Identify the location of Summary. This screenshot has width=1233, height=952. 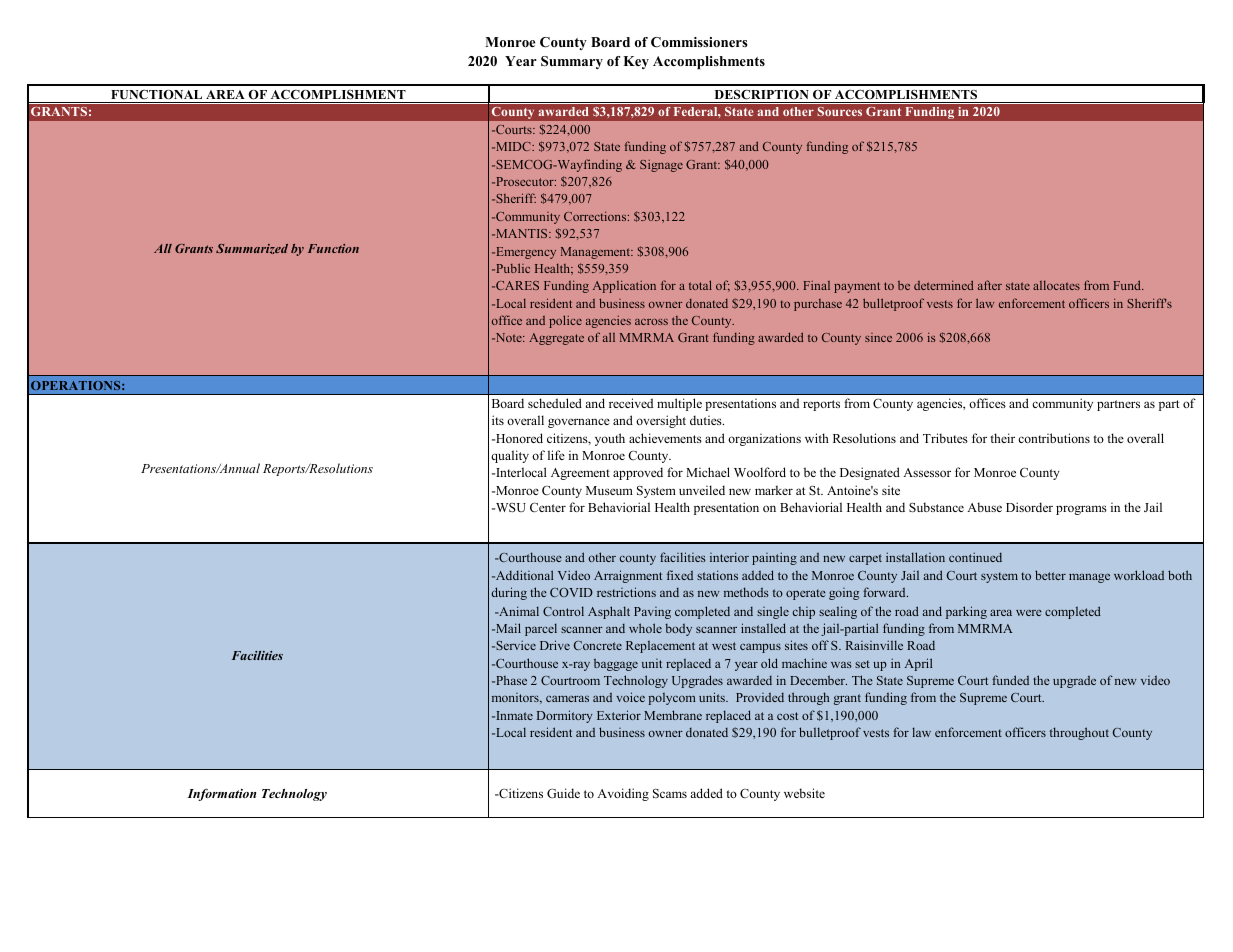
(572, 62).
